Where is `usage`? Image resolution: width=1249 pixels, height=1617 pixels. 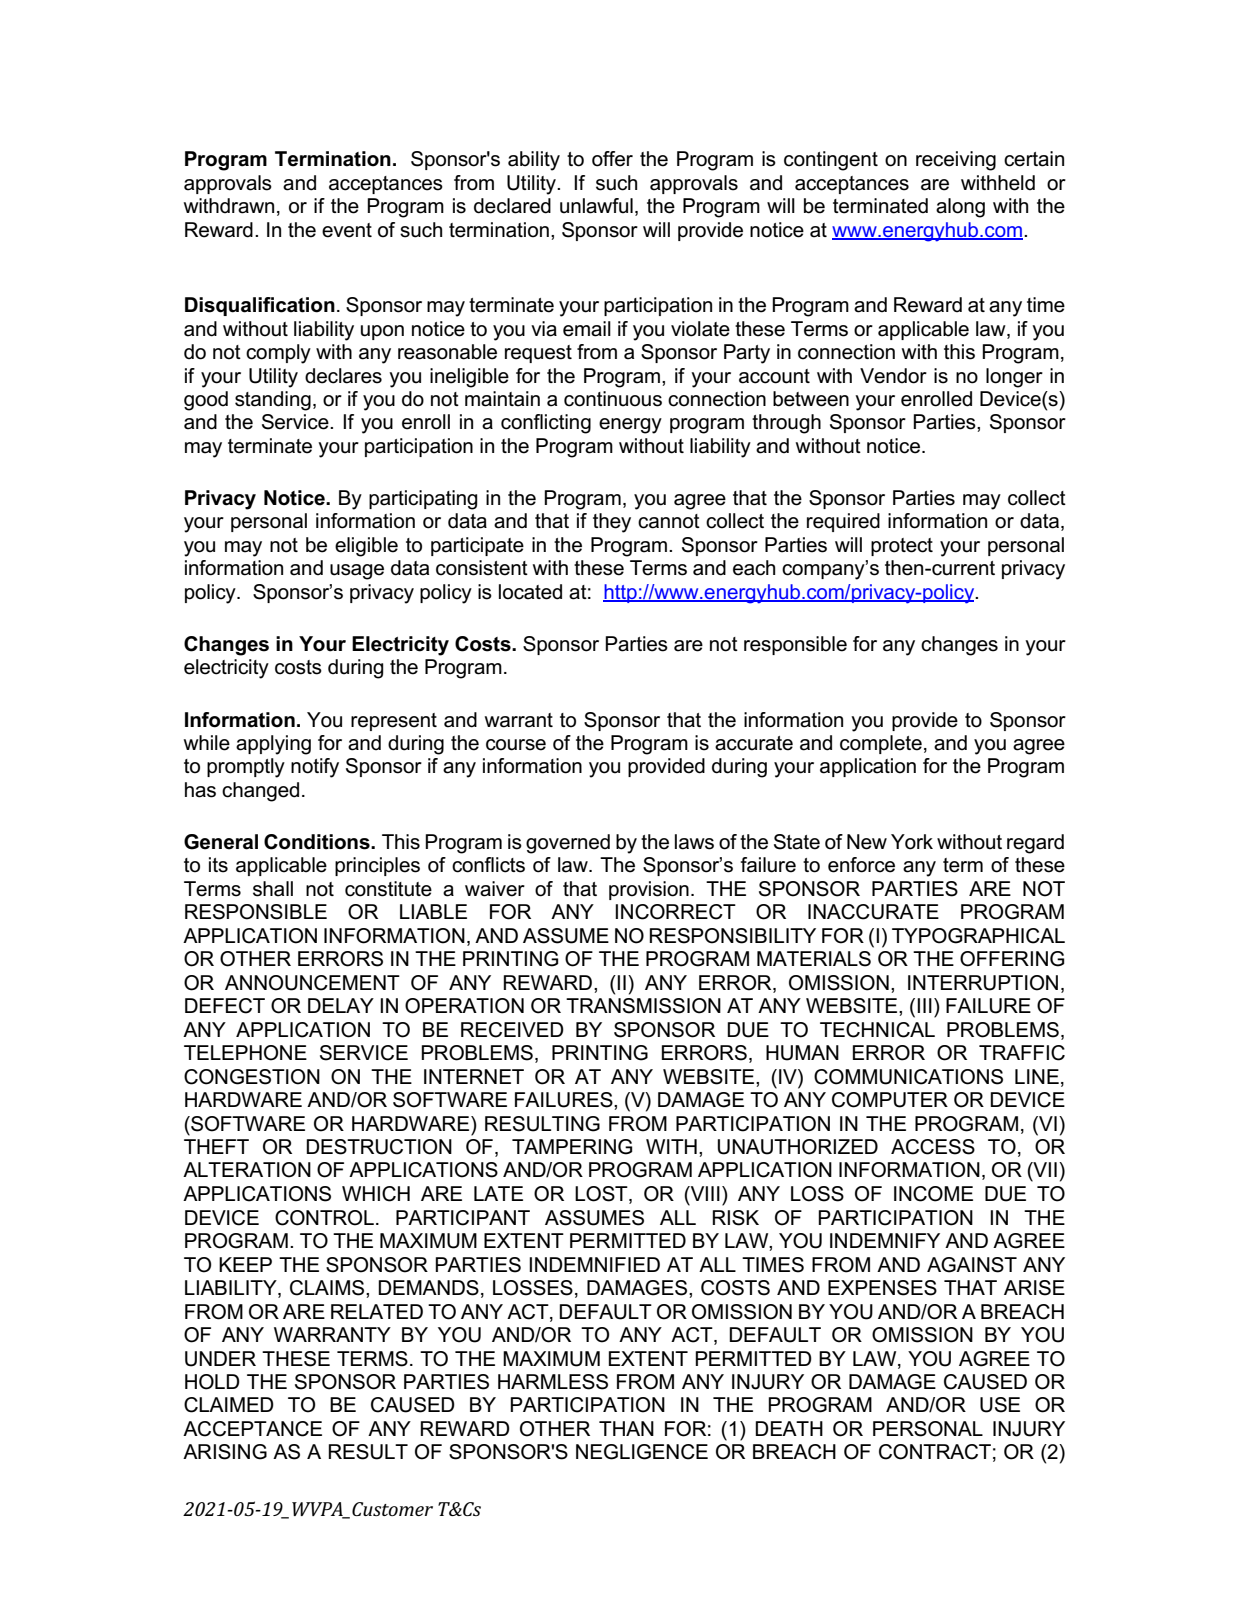
usage is located at coordinates (357, 572).
